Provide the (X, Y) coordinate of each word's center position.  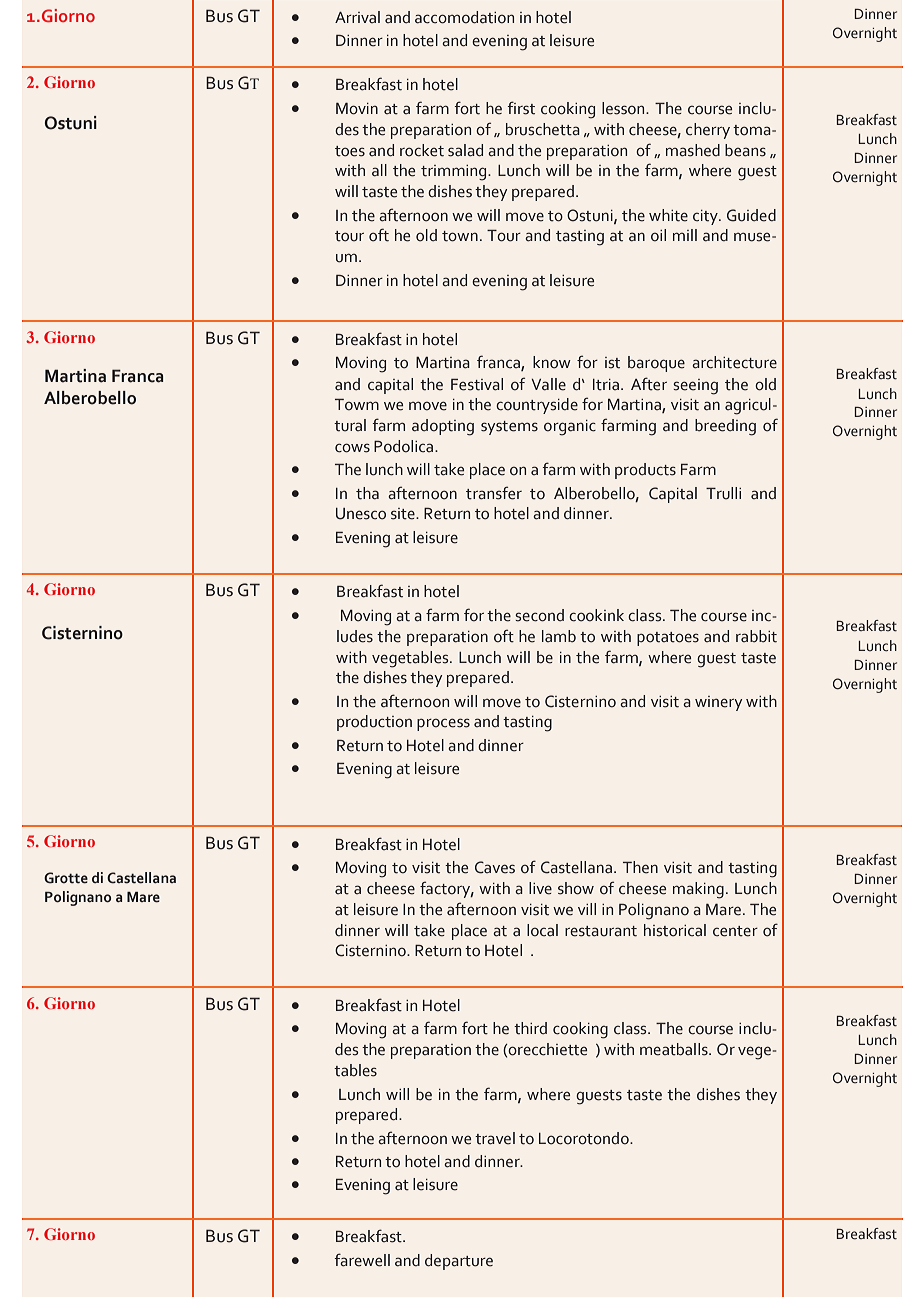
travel (495, 1138)
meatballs (675, 1049)
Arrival (357, 17)
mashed (693, 150)
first (521, 108)
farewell (362, 1260)
